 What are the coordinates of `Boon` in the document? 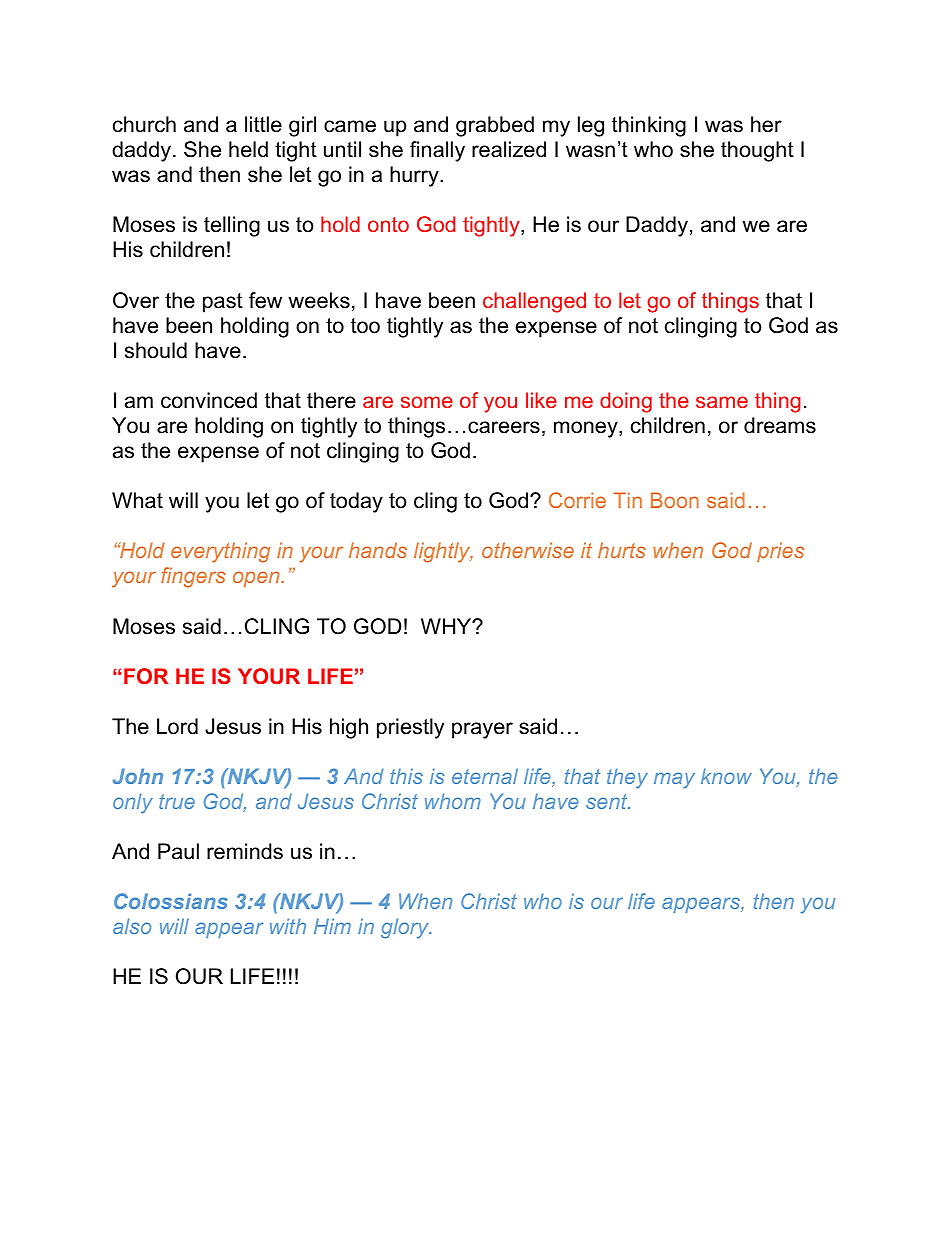 It's located at (675, 500).
